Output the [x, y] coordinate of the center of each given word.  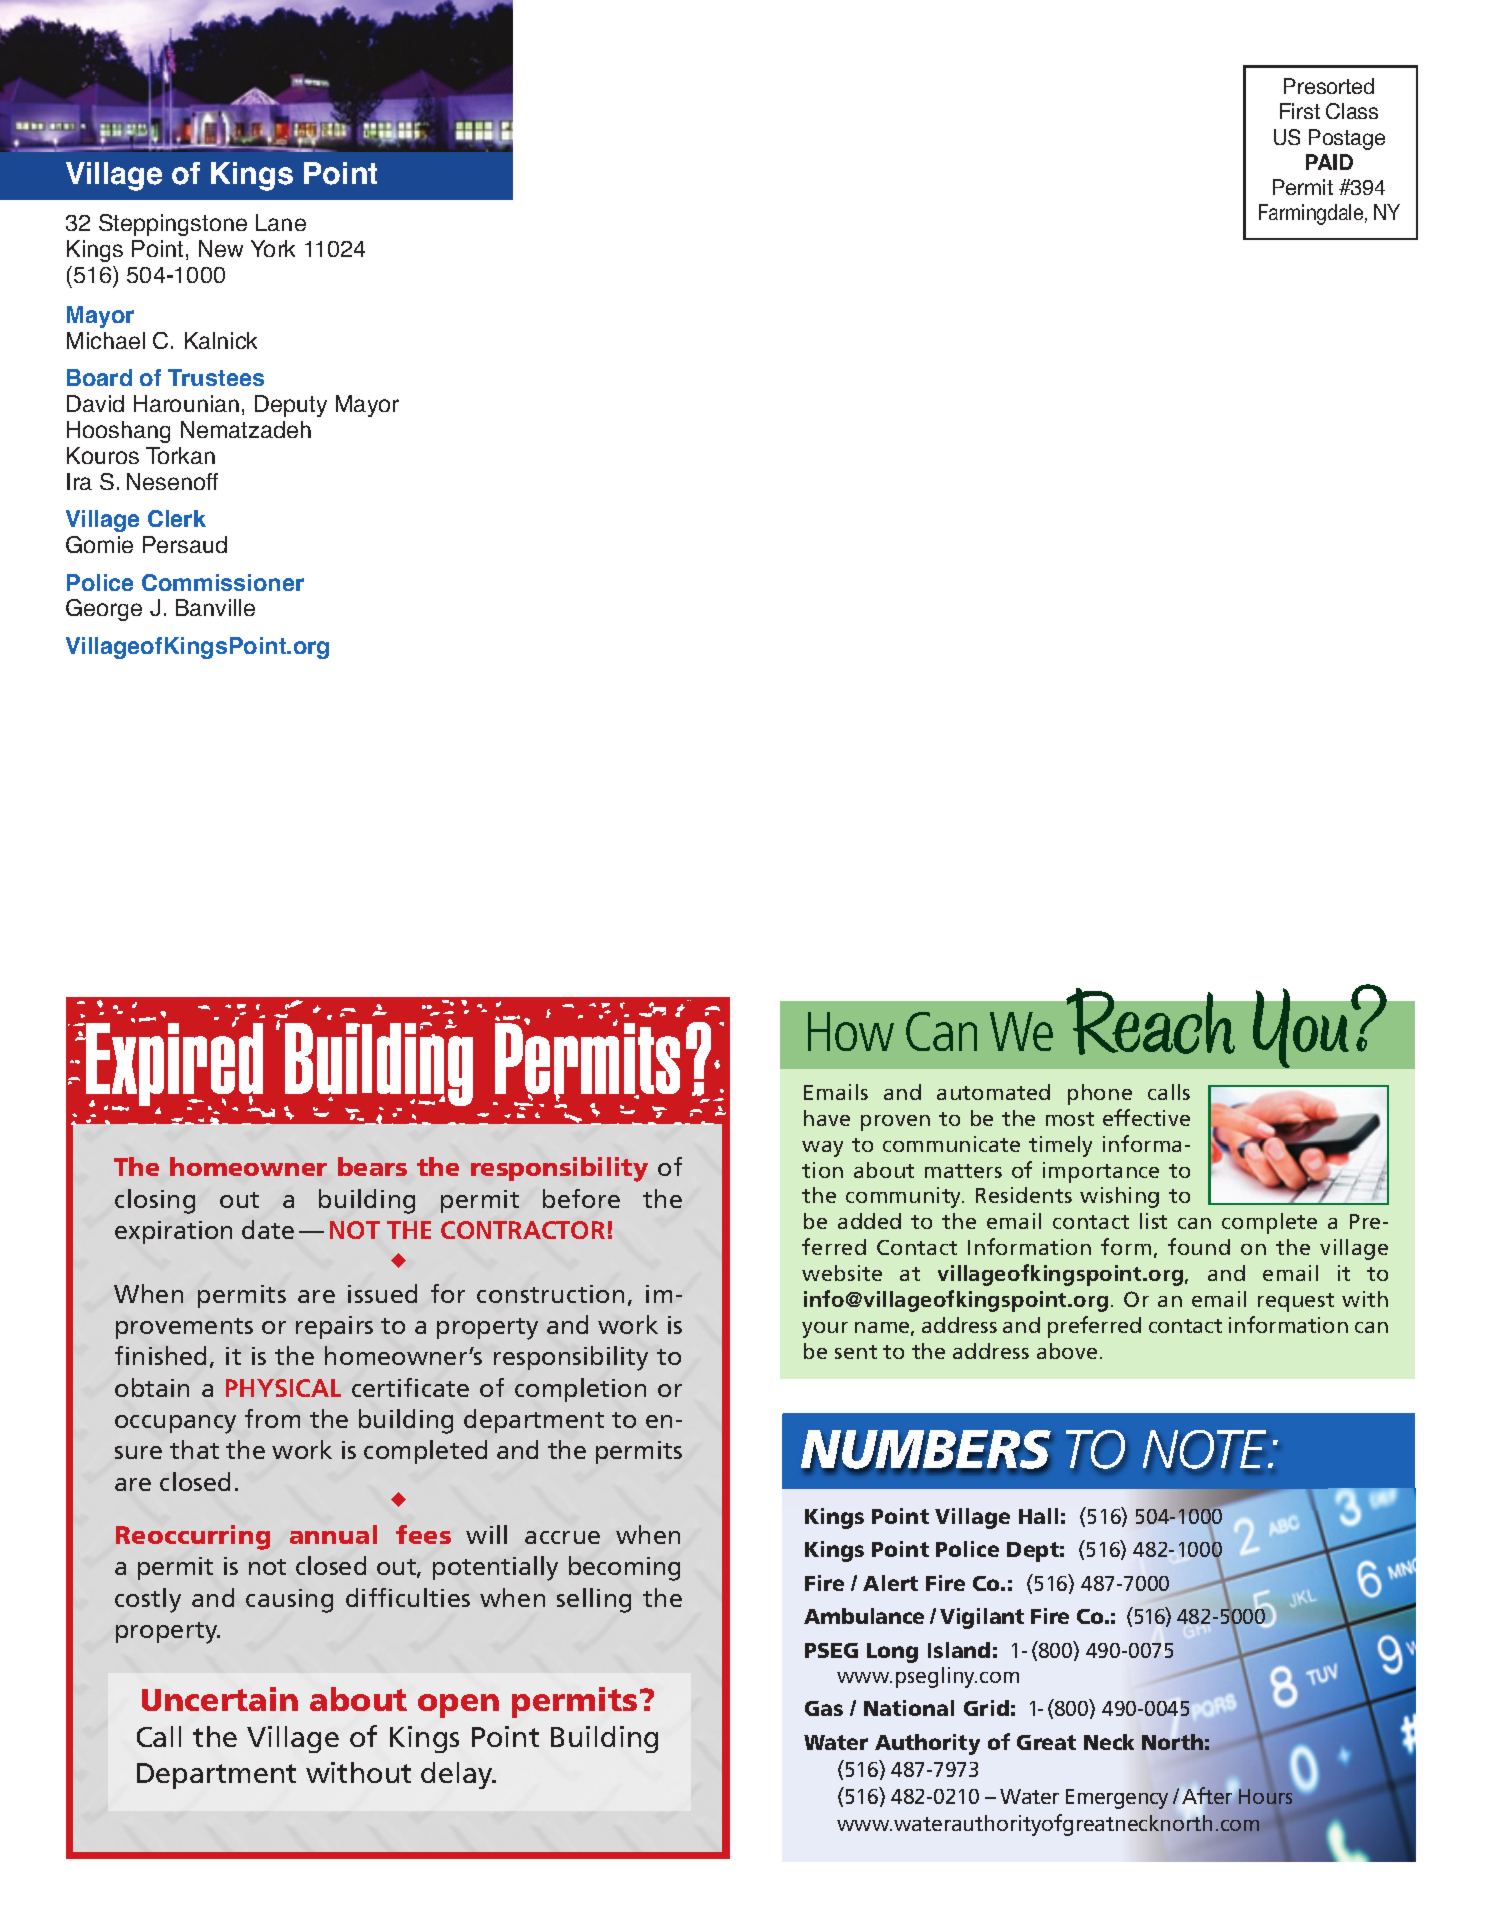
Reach [1150, 1021]
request [1296, 1302]
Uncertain [220, 1699]
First [1300, 111]
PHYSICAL [283, 1388]
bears [372, 1166]
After [1207, 1797]
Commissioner [223, 582]
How [851, 1031]
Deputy [291, 406]
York [273, 248]
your [825, 1330]
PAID [1329, 162]
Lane [281, 222]
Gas [824, 1708]
